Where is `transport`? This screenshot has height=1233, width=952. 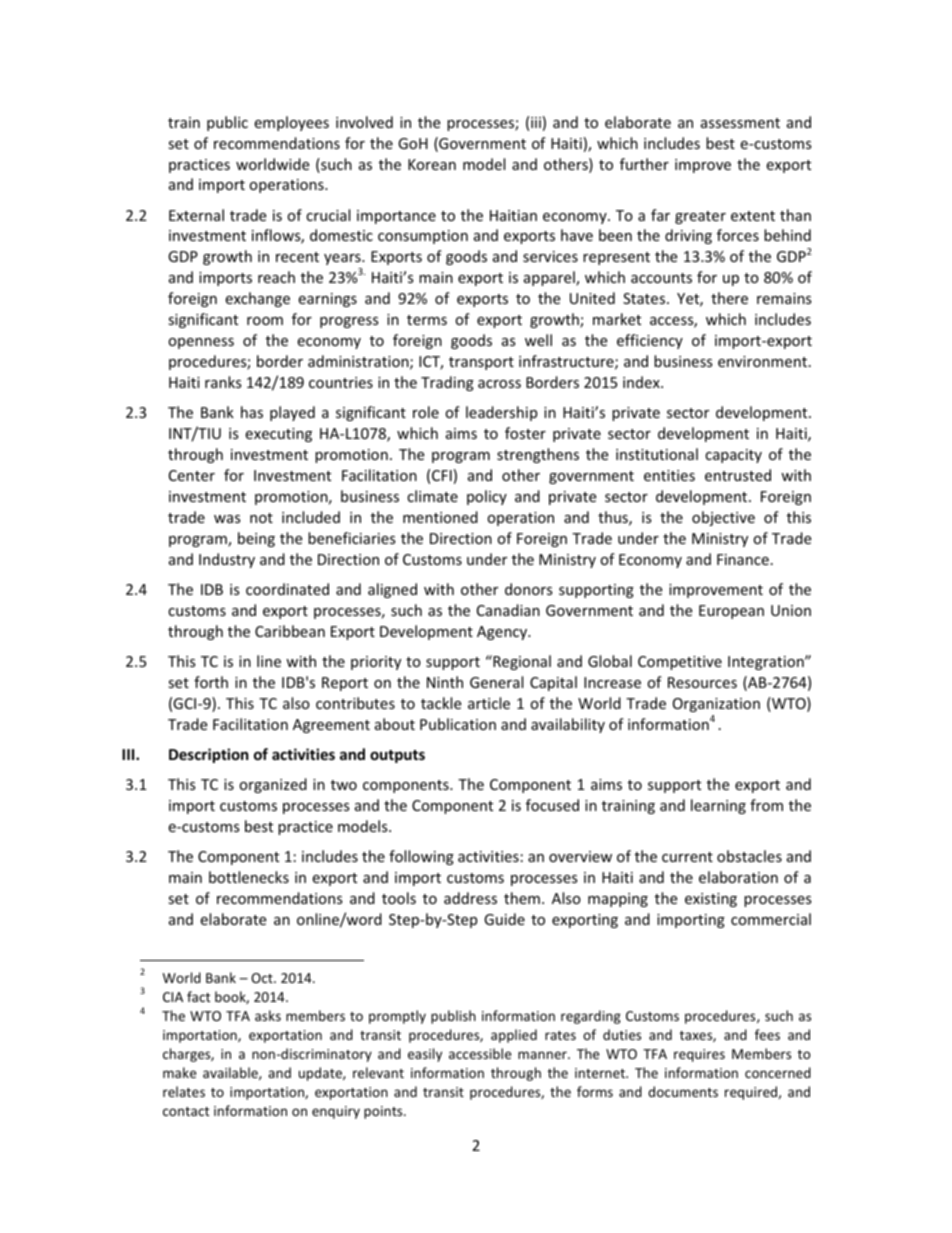
transport is located at coordinates (481, 363).
